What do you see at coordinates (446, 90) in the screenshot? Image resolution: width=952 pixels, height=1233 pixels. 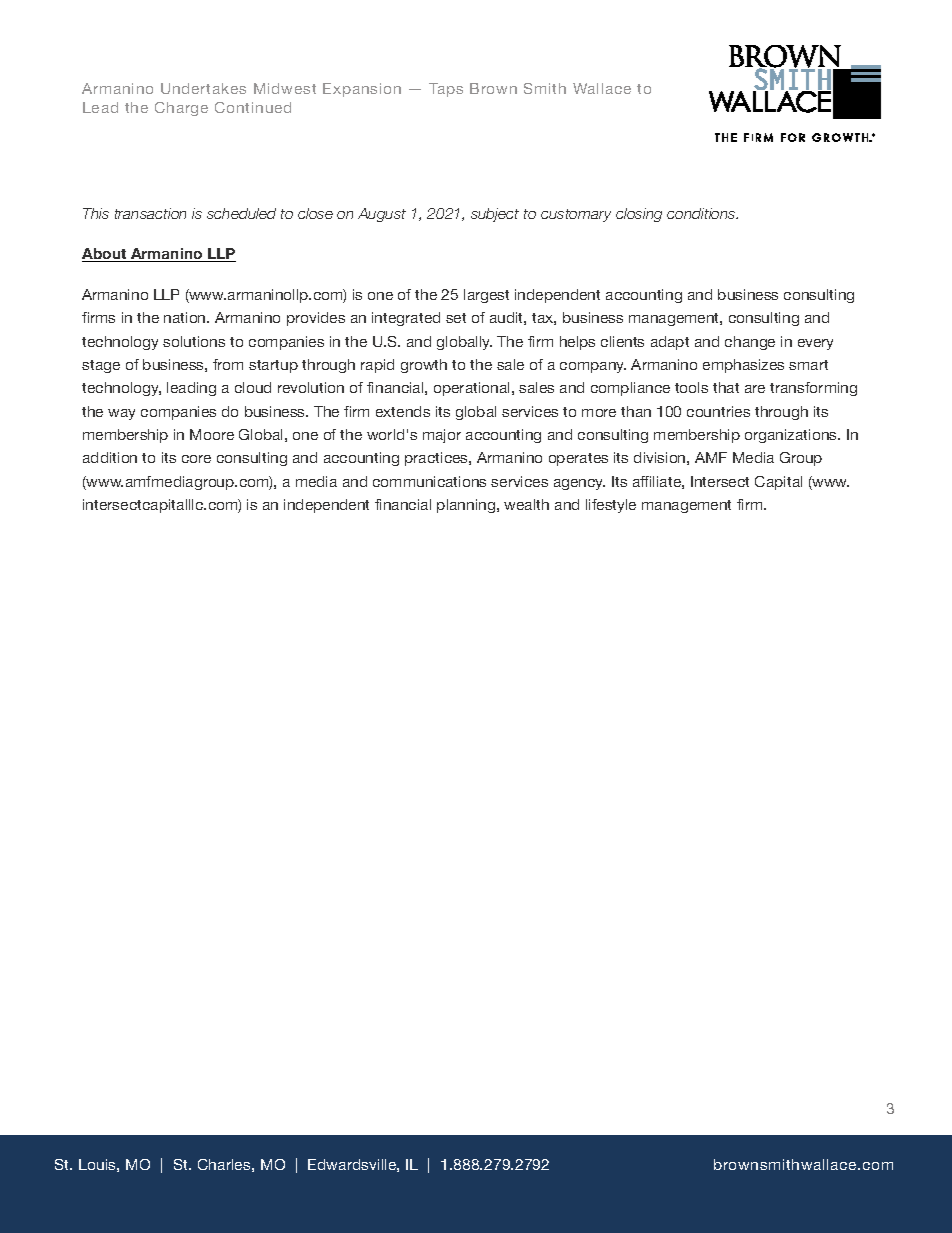 I see `Taps` at bounding box center [446, 90].
